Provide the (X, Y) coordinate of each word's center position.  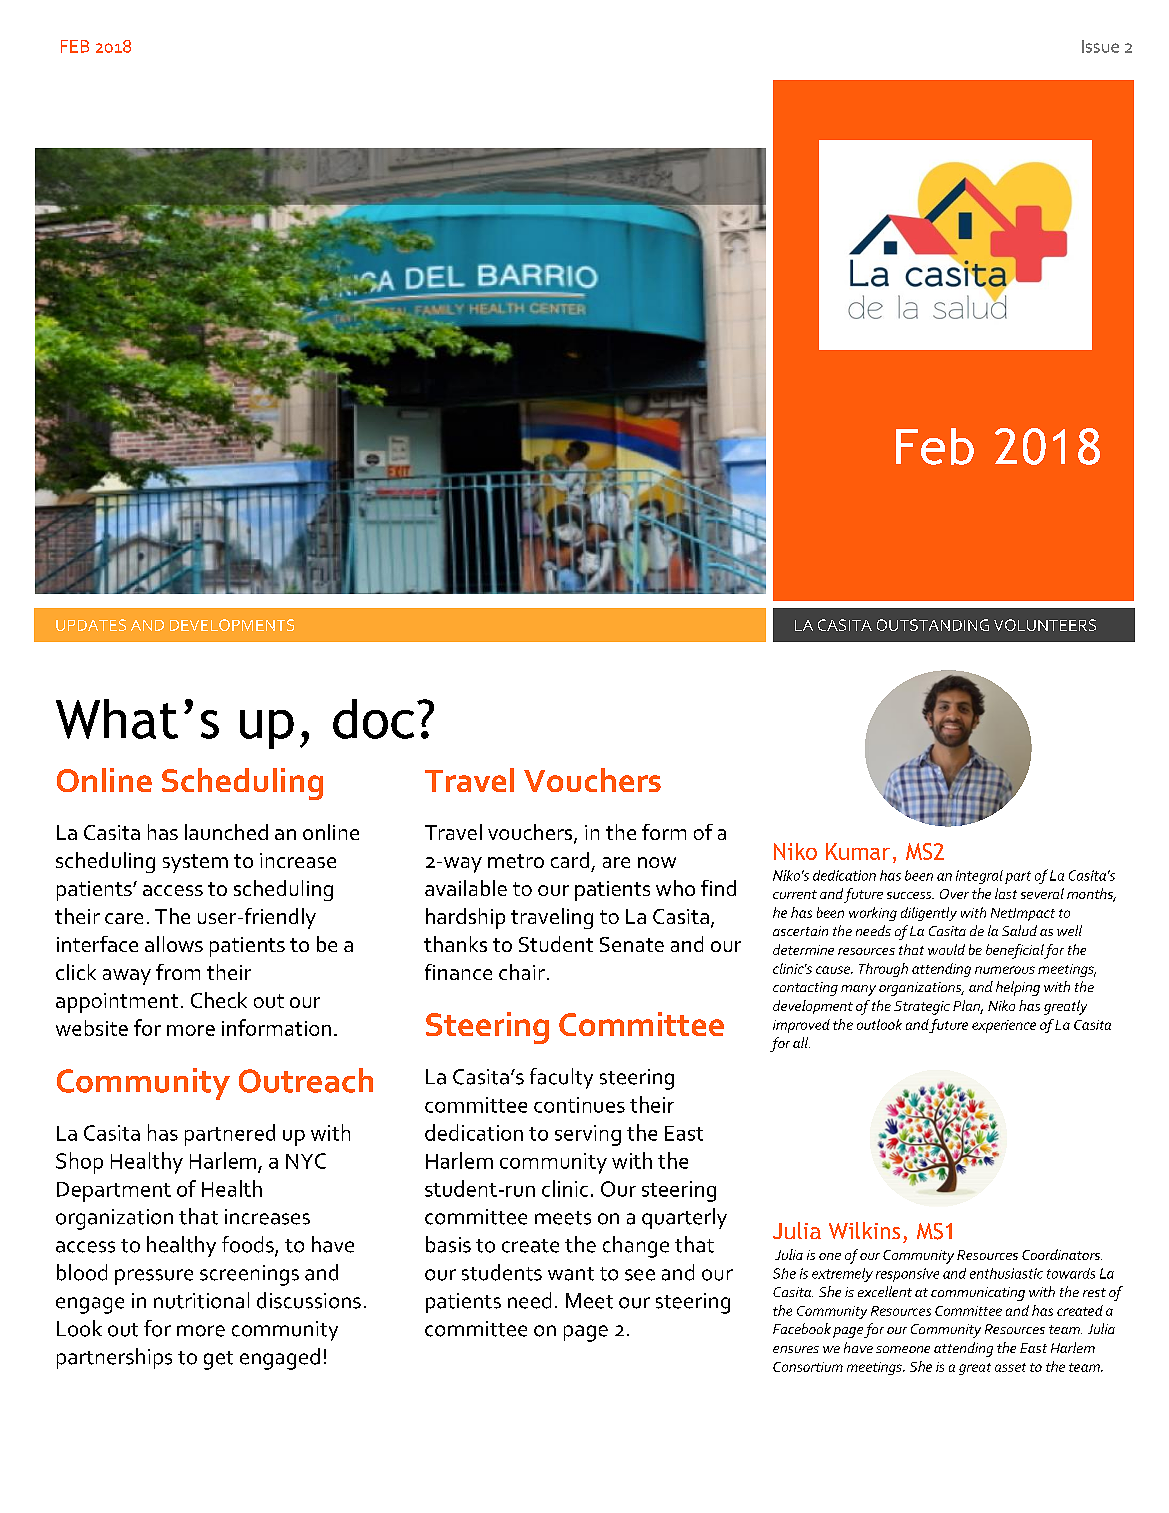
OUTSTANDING (933, 625)
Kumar (858, 851)
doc (373, 719)
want (571, 1274)
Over (954, 894)
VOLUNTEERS (1045, 625)
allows (174, 944)
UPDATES (91, 625)
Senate (632, 944)
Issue (1100, 46)
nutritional (201, 1300)
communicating (978, 1294)
